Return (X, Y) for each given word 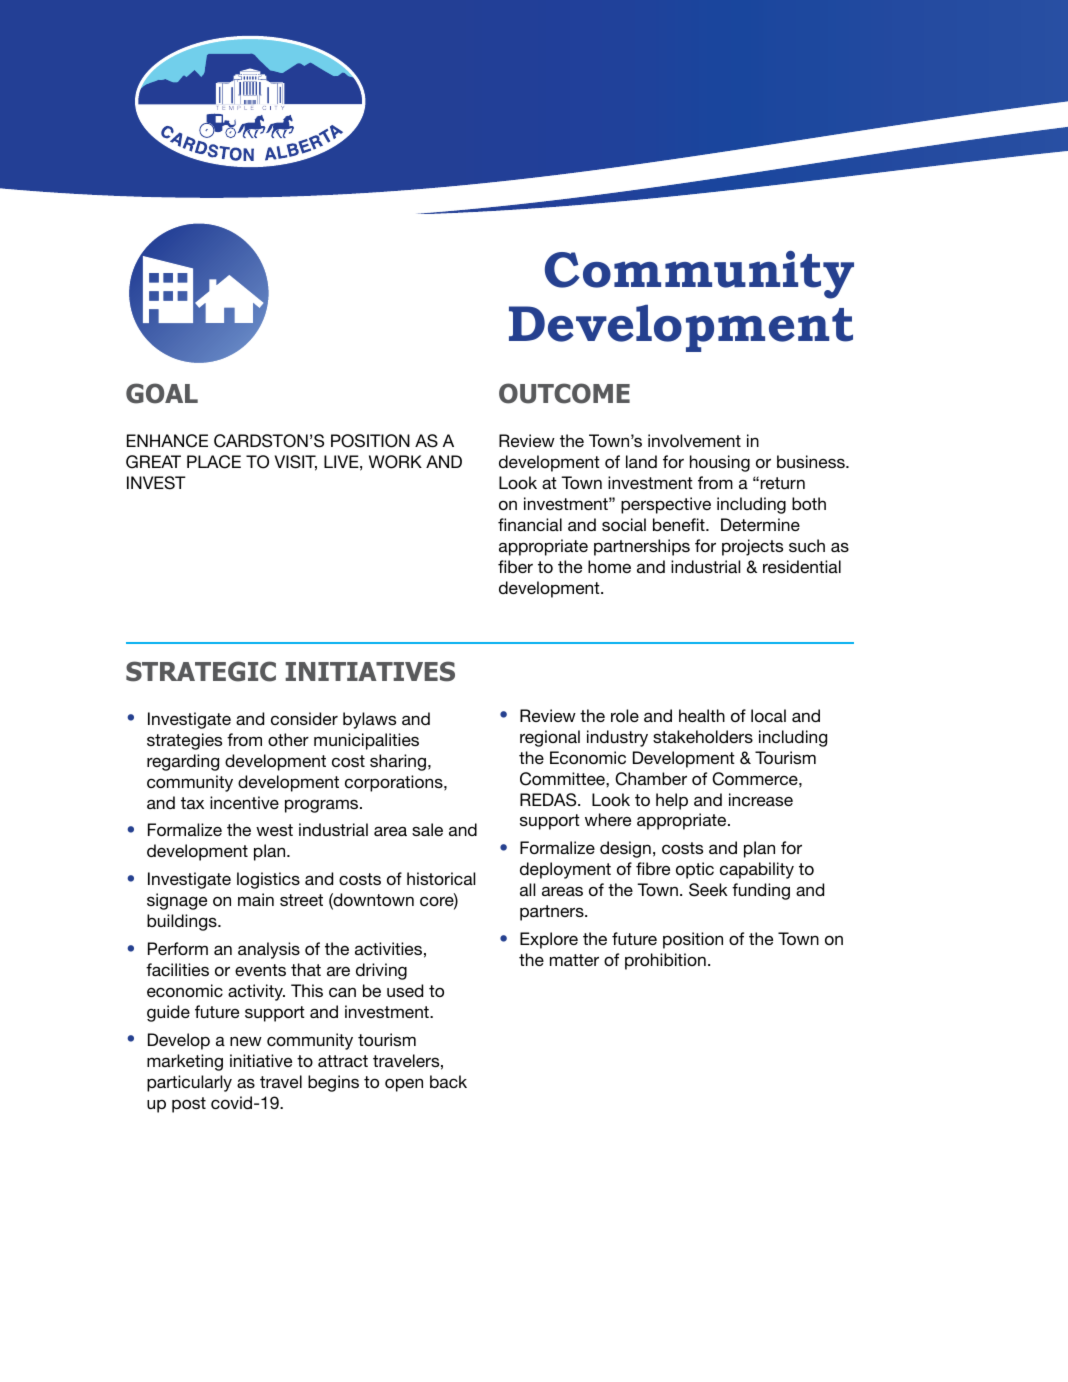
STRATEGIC (201, 671)
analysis (269, 950)
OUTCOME (564, 393)
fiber (515, 566)
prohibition (665, 961)
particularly (189, 1083)
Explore (549, 940)
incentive (244, 802)
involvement (694, 440)
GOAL (162, 393)
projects (752, 547)
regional (550, 738)
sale (427, 829)
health (702, 715)
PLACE (214, 462)
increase (761, 799)
